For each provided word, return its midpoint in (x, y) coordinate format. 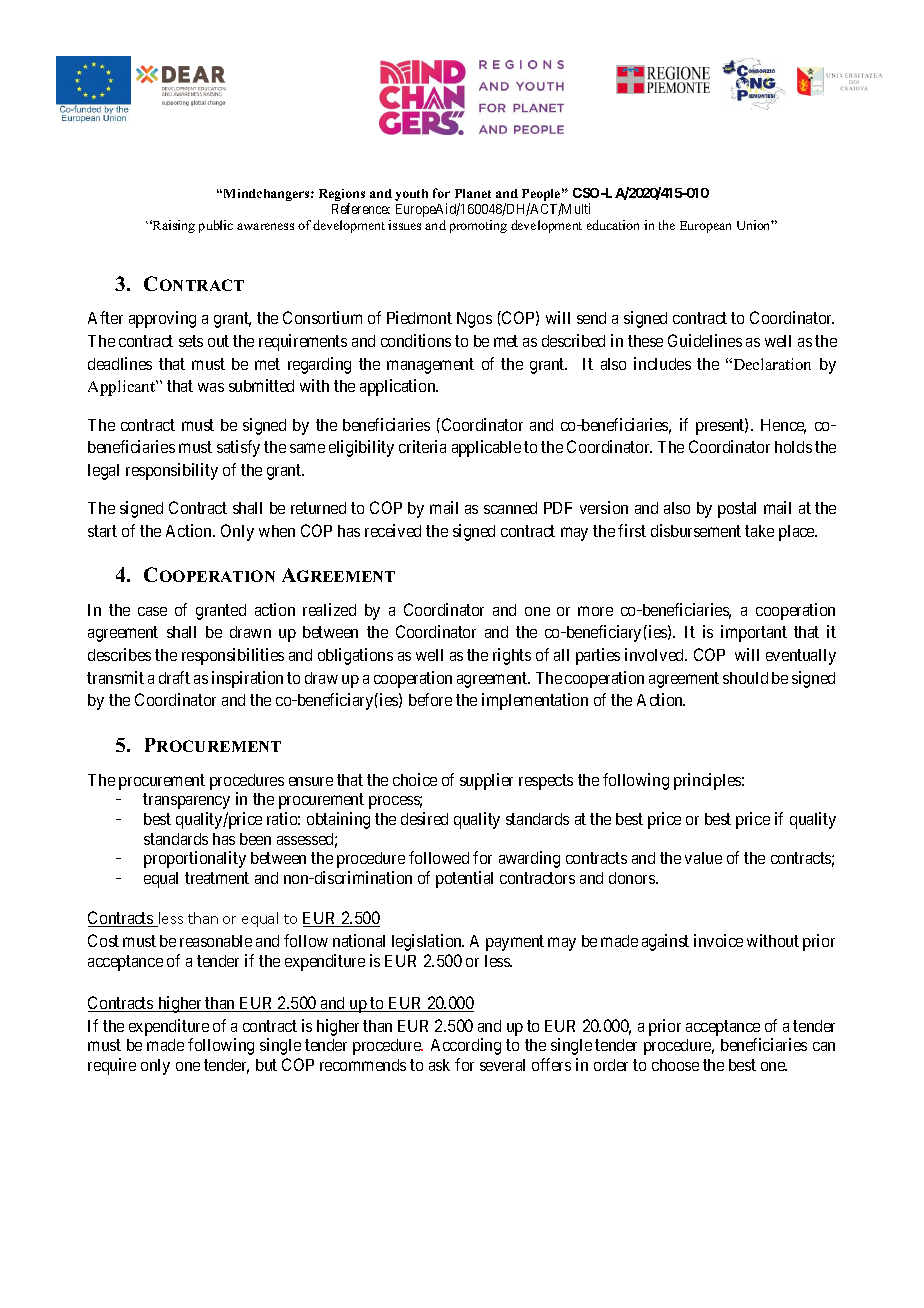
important (754, 633)
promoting (478, 226)
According (466, 1046)
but (266, 1065)
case (152, 611)
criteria (422, 446)
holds (793, 447)
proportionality (195, 859)
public (216, 226)
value (703, 858)
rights (512, 656)
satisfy (238, 448)
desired (424, 818)
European (705, 227)
